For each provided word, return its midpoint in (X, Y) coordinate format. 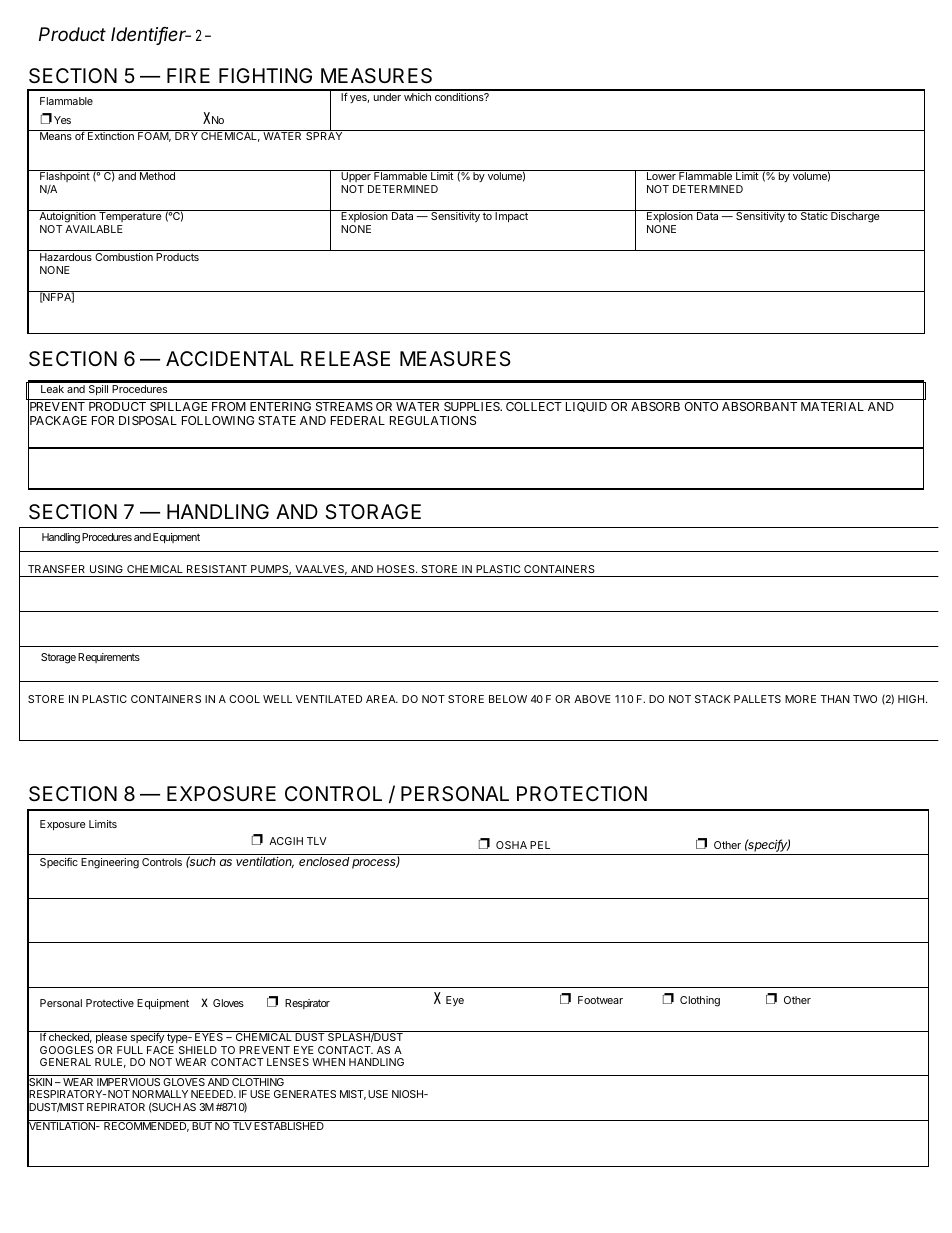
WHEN (328, 1062)
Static (814, 216)
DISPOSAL (148, 420)
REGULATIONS (433, 420)
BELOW (508, 699)
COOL (244, 699)
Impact (511, 217)
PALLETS (757, 699)
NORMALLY (160, 1094)
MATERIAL (832, 406)
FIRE (188, 75)
